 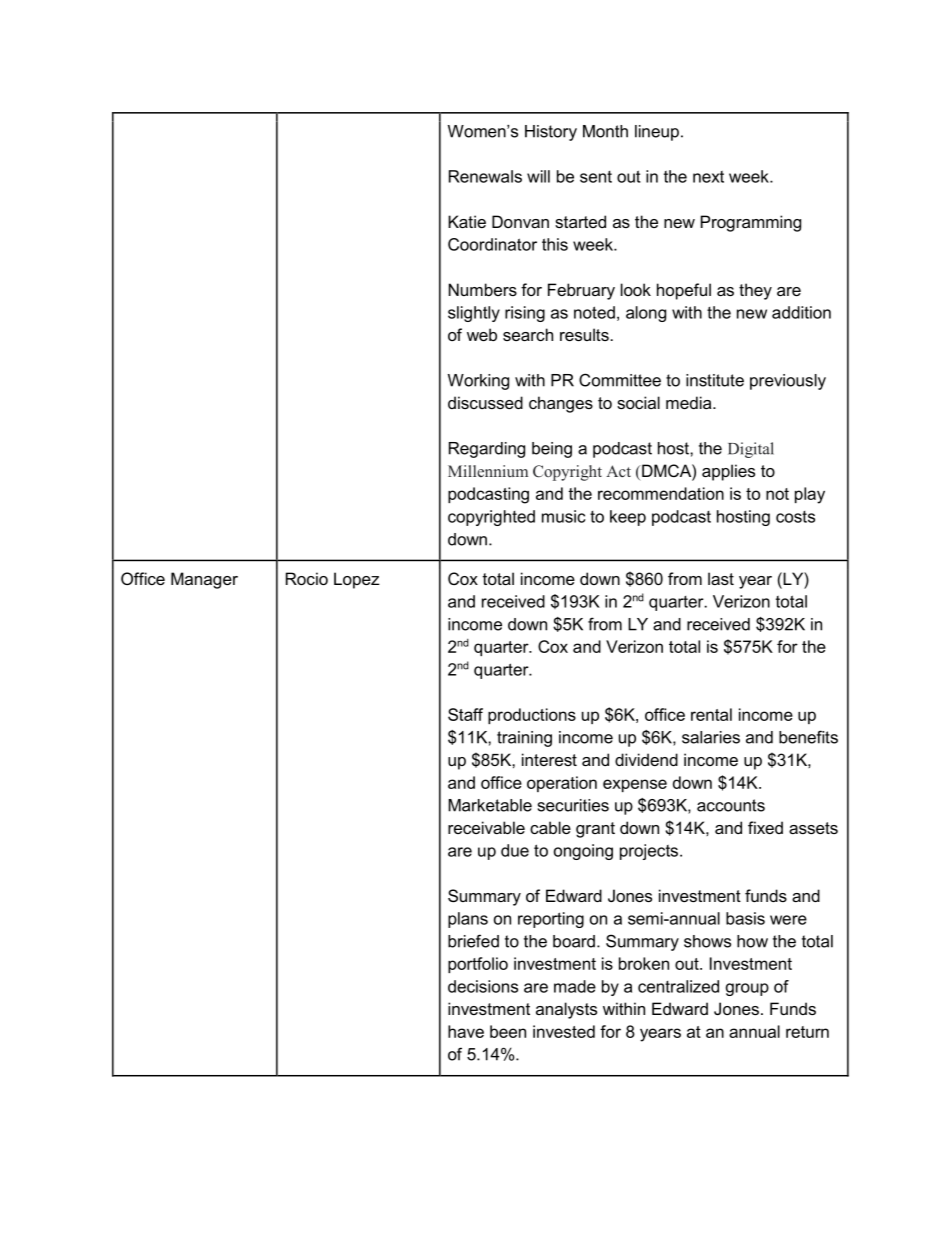 I want to click on next, so click(x=708, y=177).
